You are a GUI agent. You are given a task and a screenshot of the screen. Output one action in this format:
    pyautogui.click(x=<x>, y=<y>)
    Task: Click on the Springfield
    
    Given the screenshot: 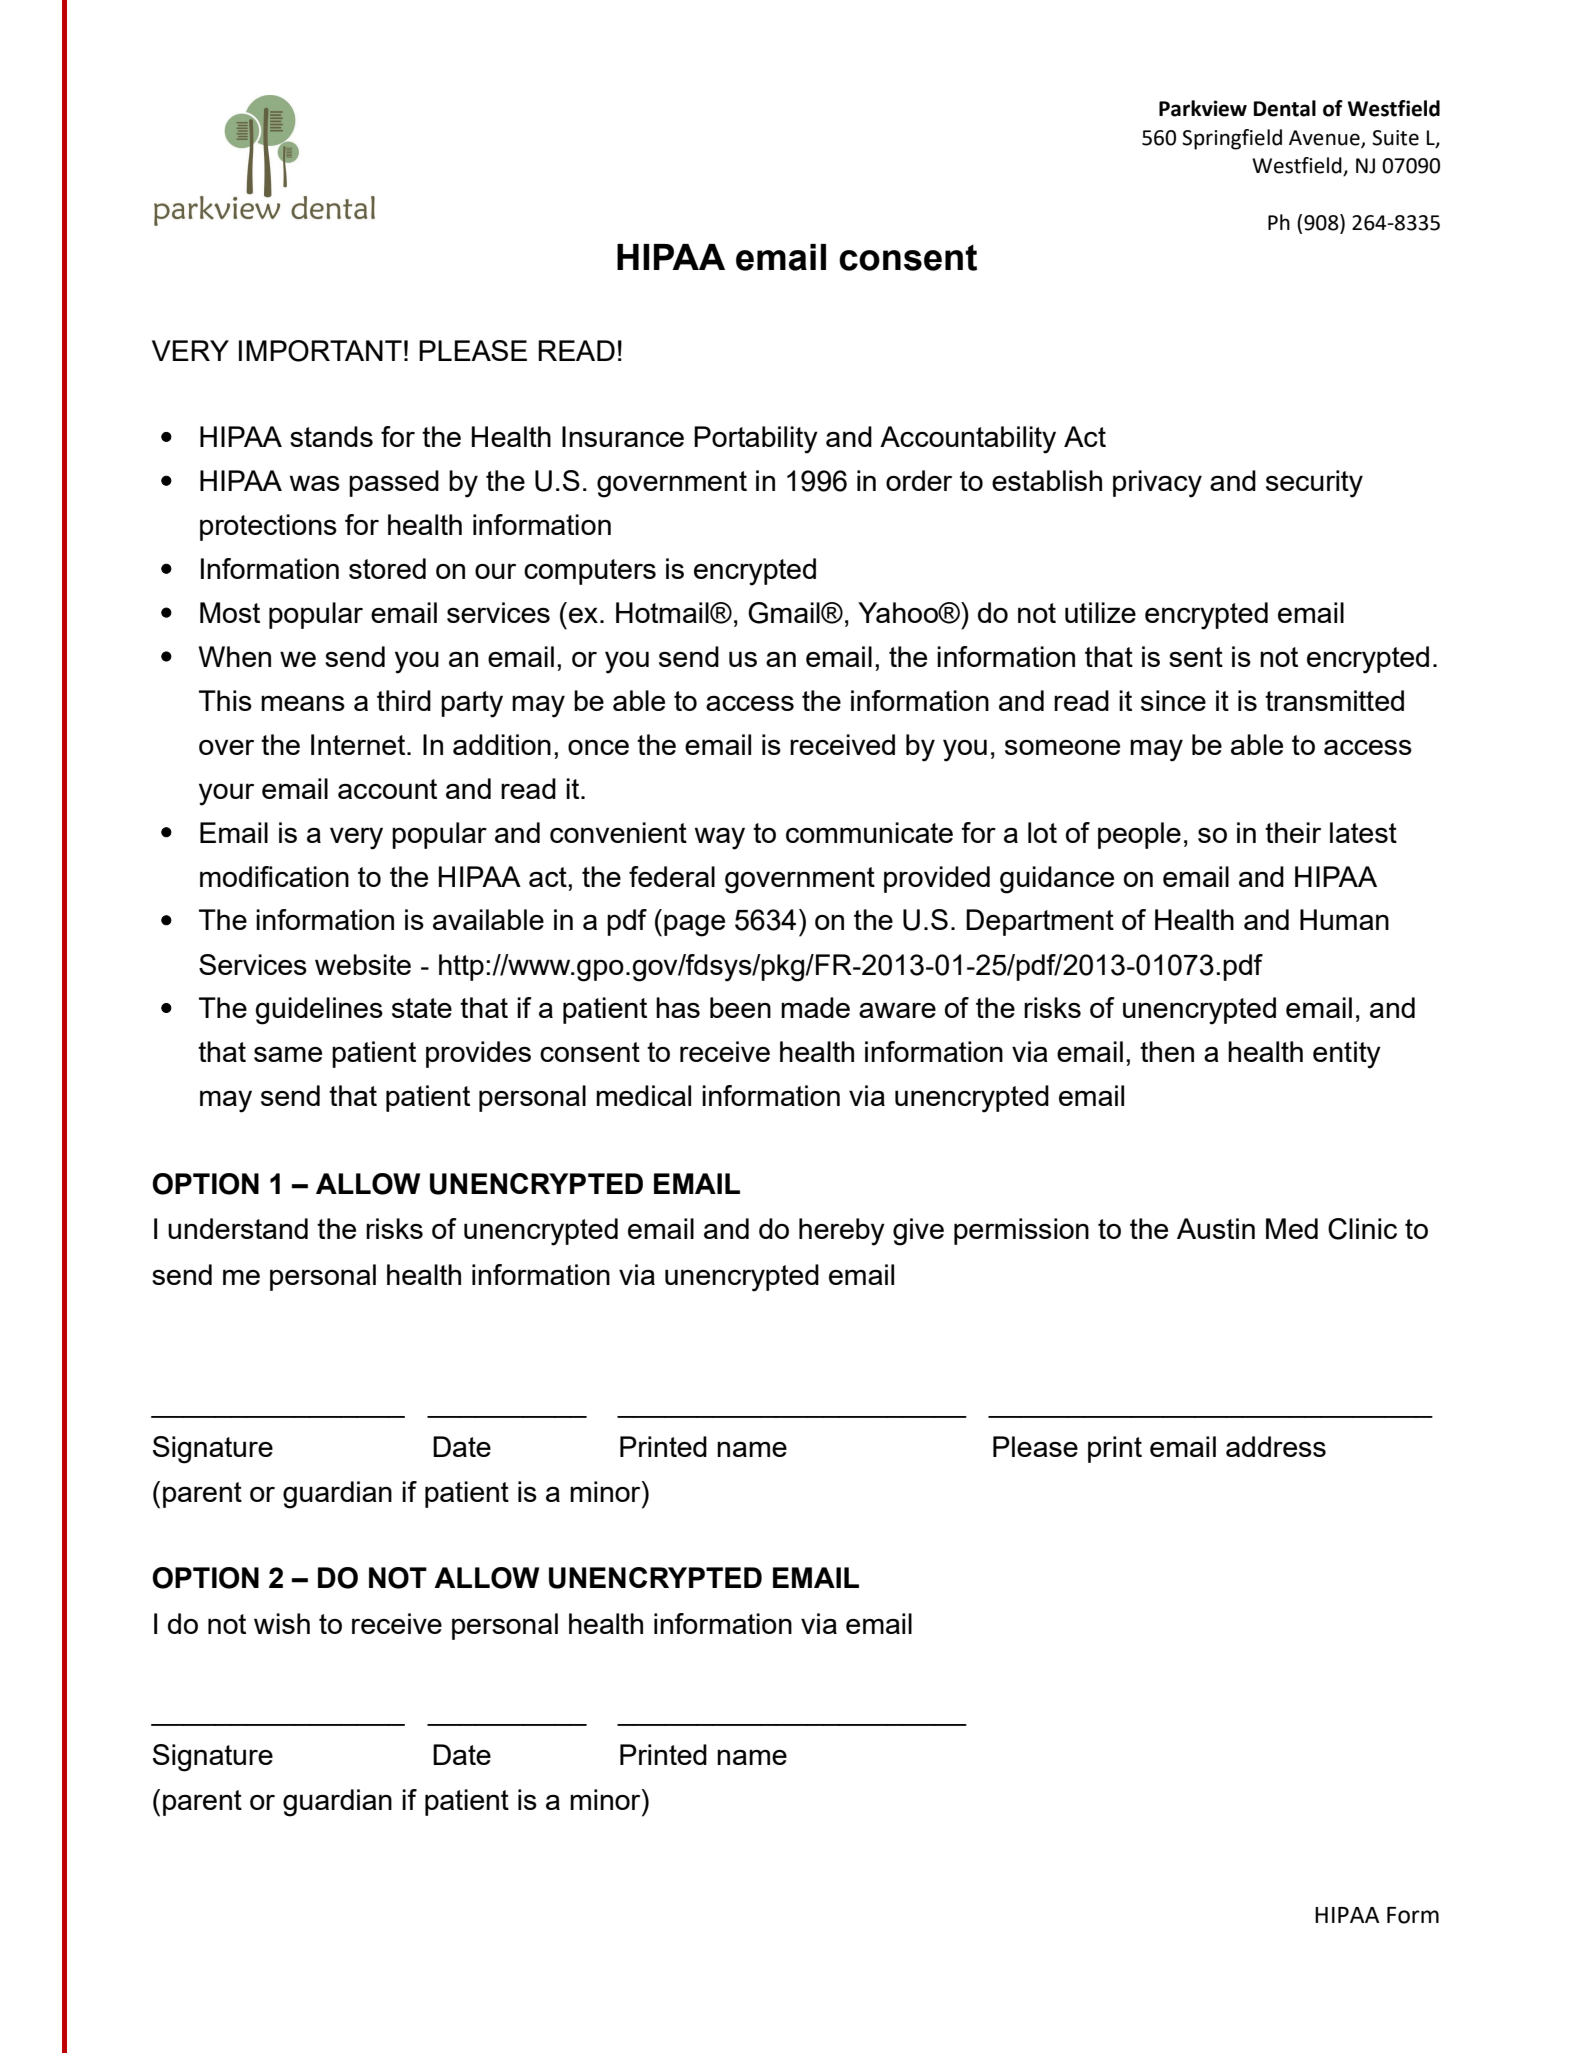 What is the action you would take?
    pyautogui.click(x=1232, y=139)
